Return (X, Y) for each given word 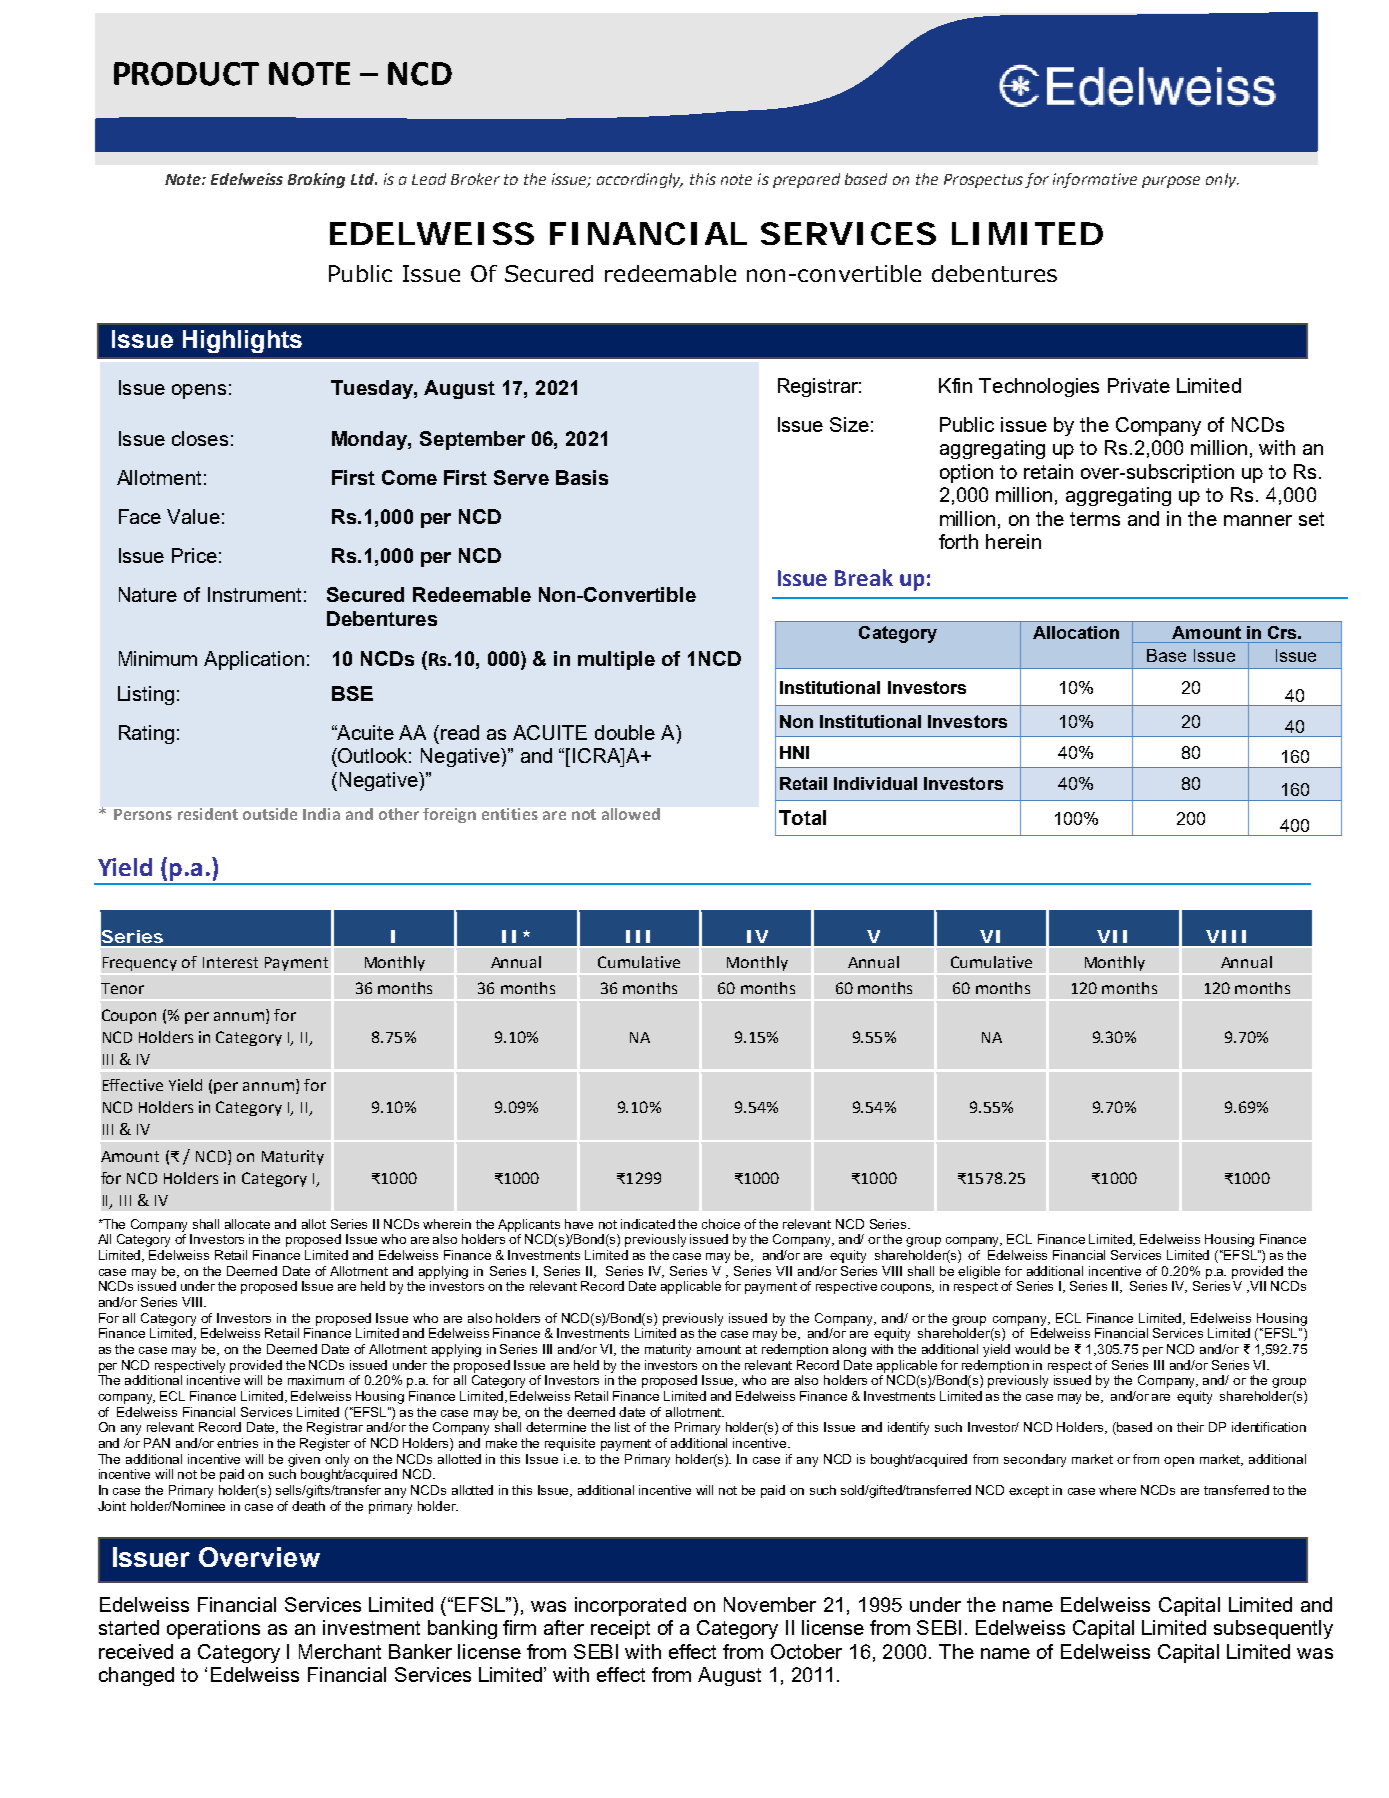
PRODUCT (186, 74)
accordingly (640, 180)
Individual (875, 783)
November (770, 1604)
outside (270, 814)
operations (213, 1629)
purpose (1171, 182)
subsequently (1273, 1629)
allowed (631, 814)
